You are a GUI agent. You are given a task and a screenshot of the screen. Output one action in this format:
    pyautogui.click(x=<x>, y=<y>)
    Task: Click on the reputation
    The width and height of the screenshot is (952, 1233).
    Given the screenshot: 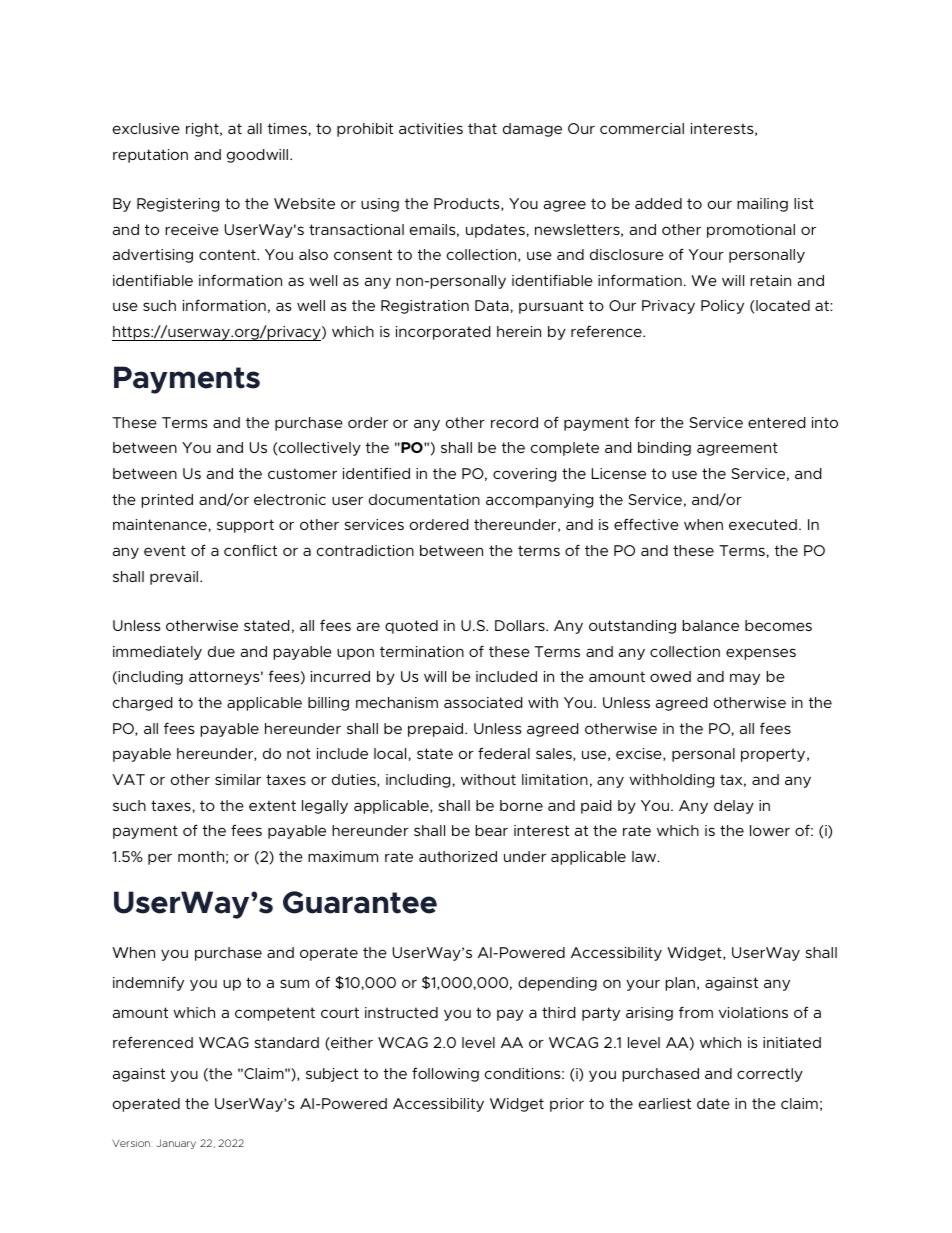 What is the action you would take?
    pyautogui.click(x=150, y=156)
